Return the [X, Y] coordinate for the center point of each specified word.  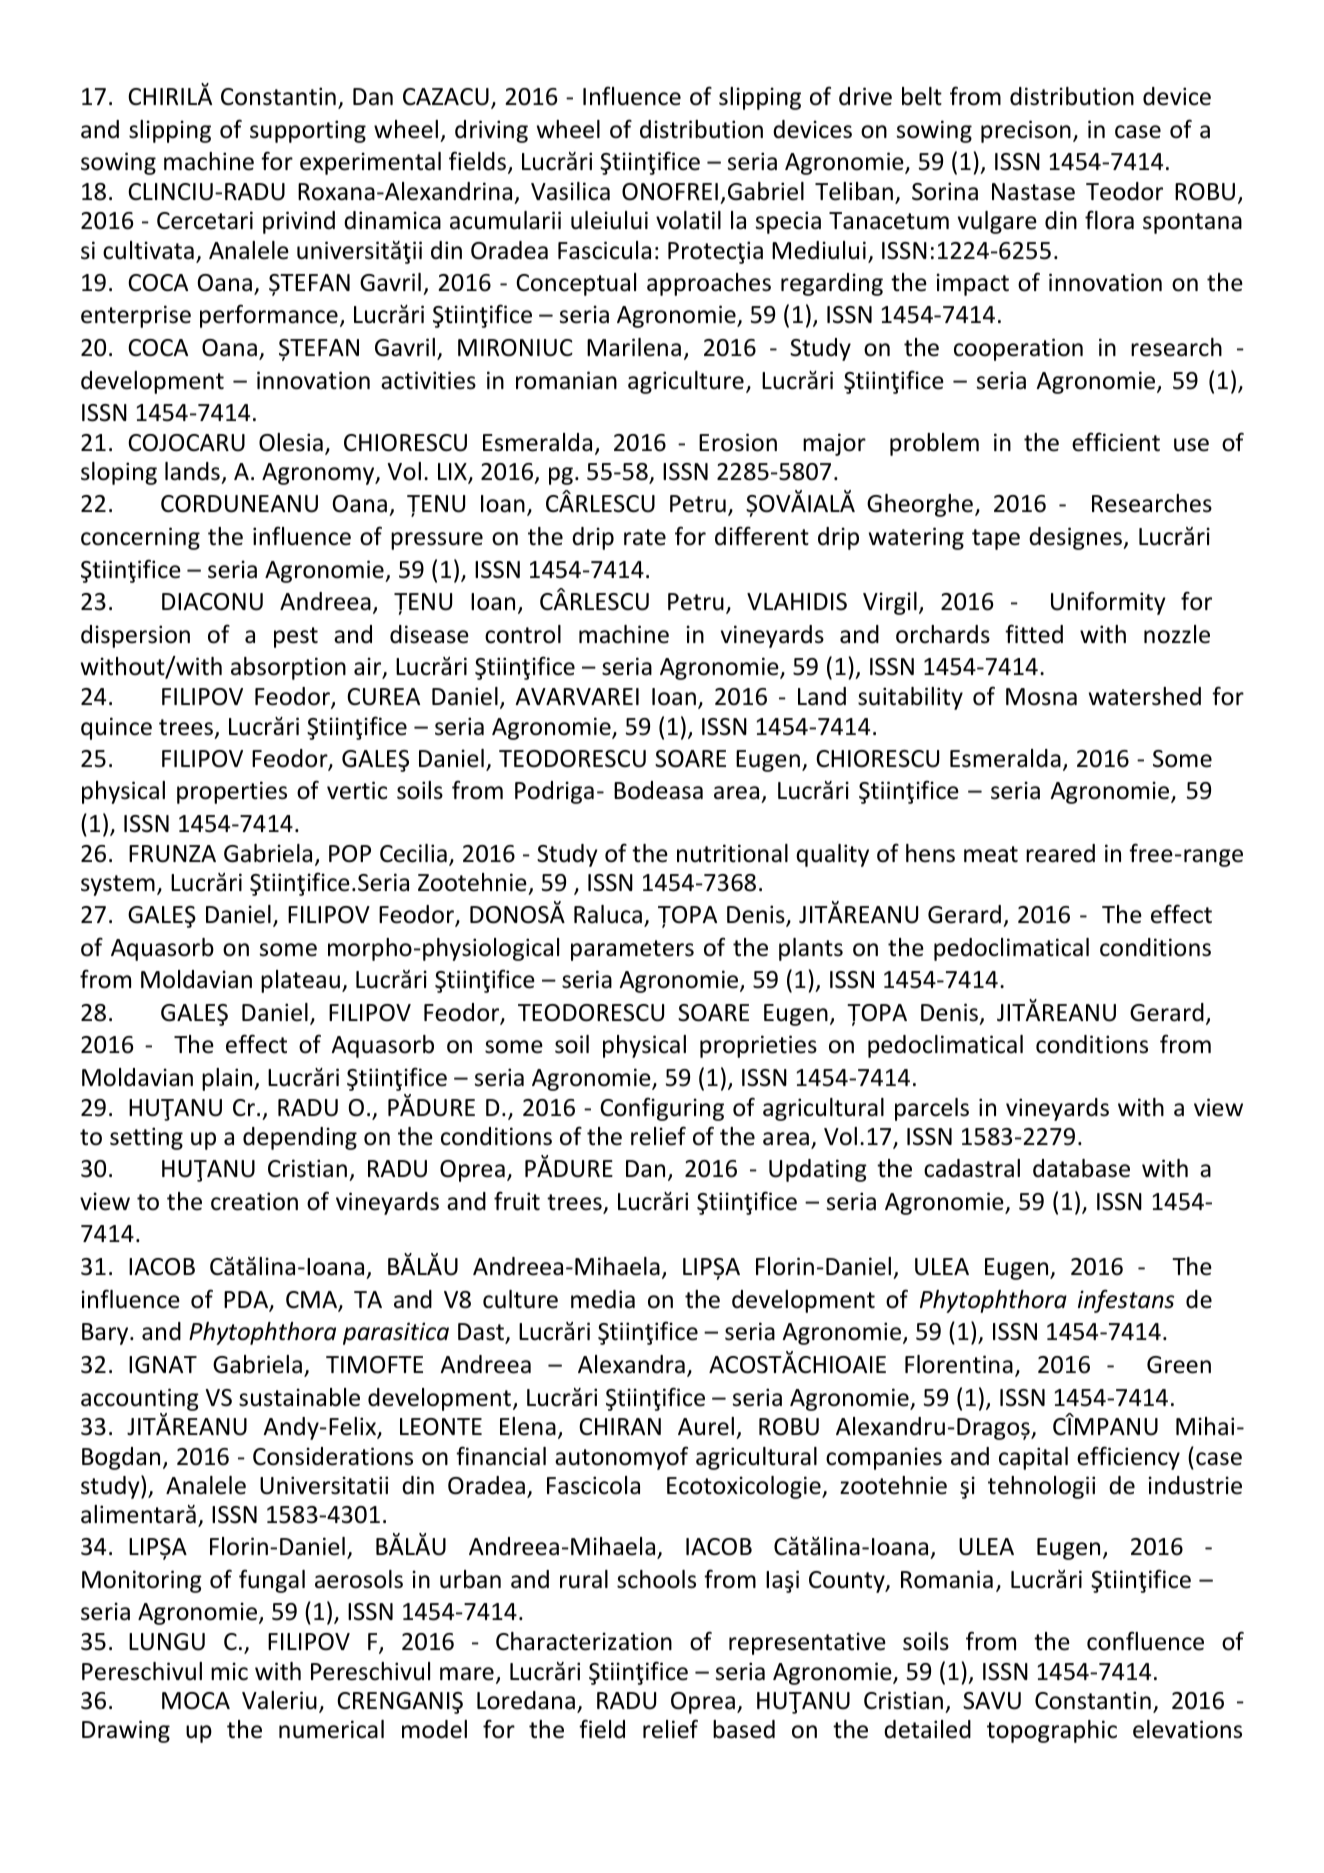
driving [491, 131]
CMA [313, 1301]
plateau [300, 981]
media [603, 1299]
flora [1109, 220]
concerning [140, 538]
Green [1179, 1365]
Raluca [608, 914]
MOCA [196, 1701]
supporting [308, 131]
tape [996, 539]
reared [1060, 853]
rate [645, 537]
